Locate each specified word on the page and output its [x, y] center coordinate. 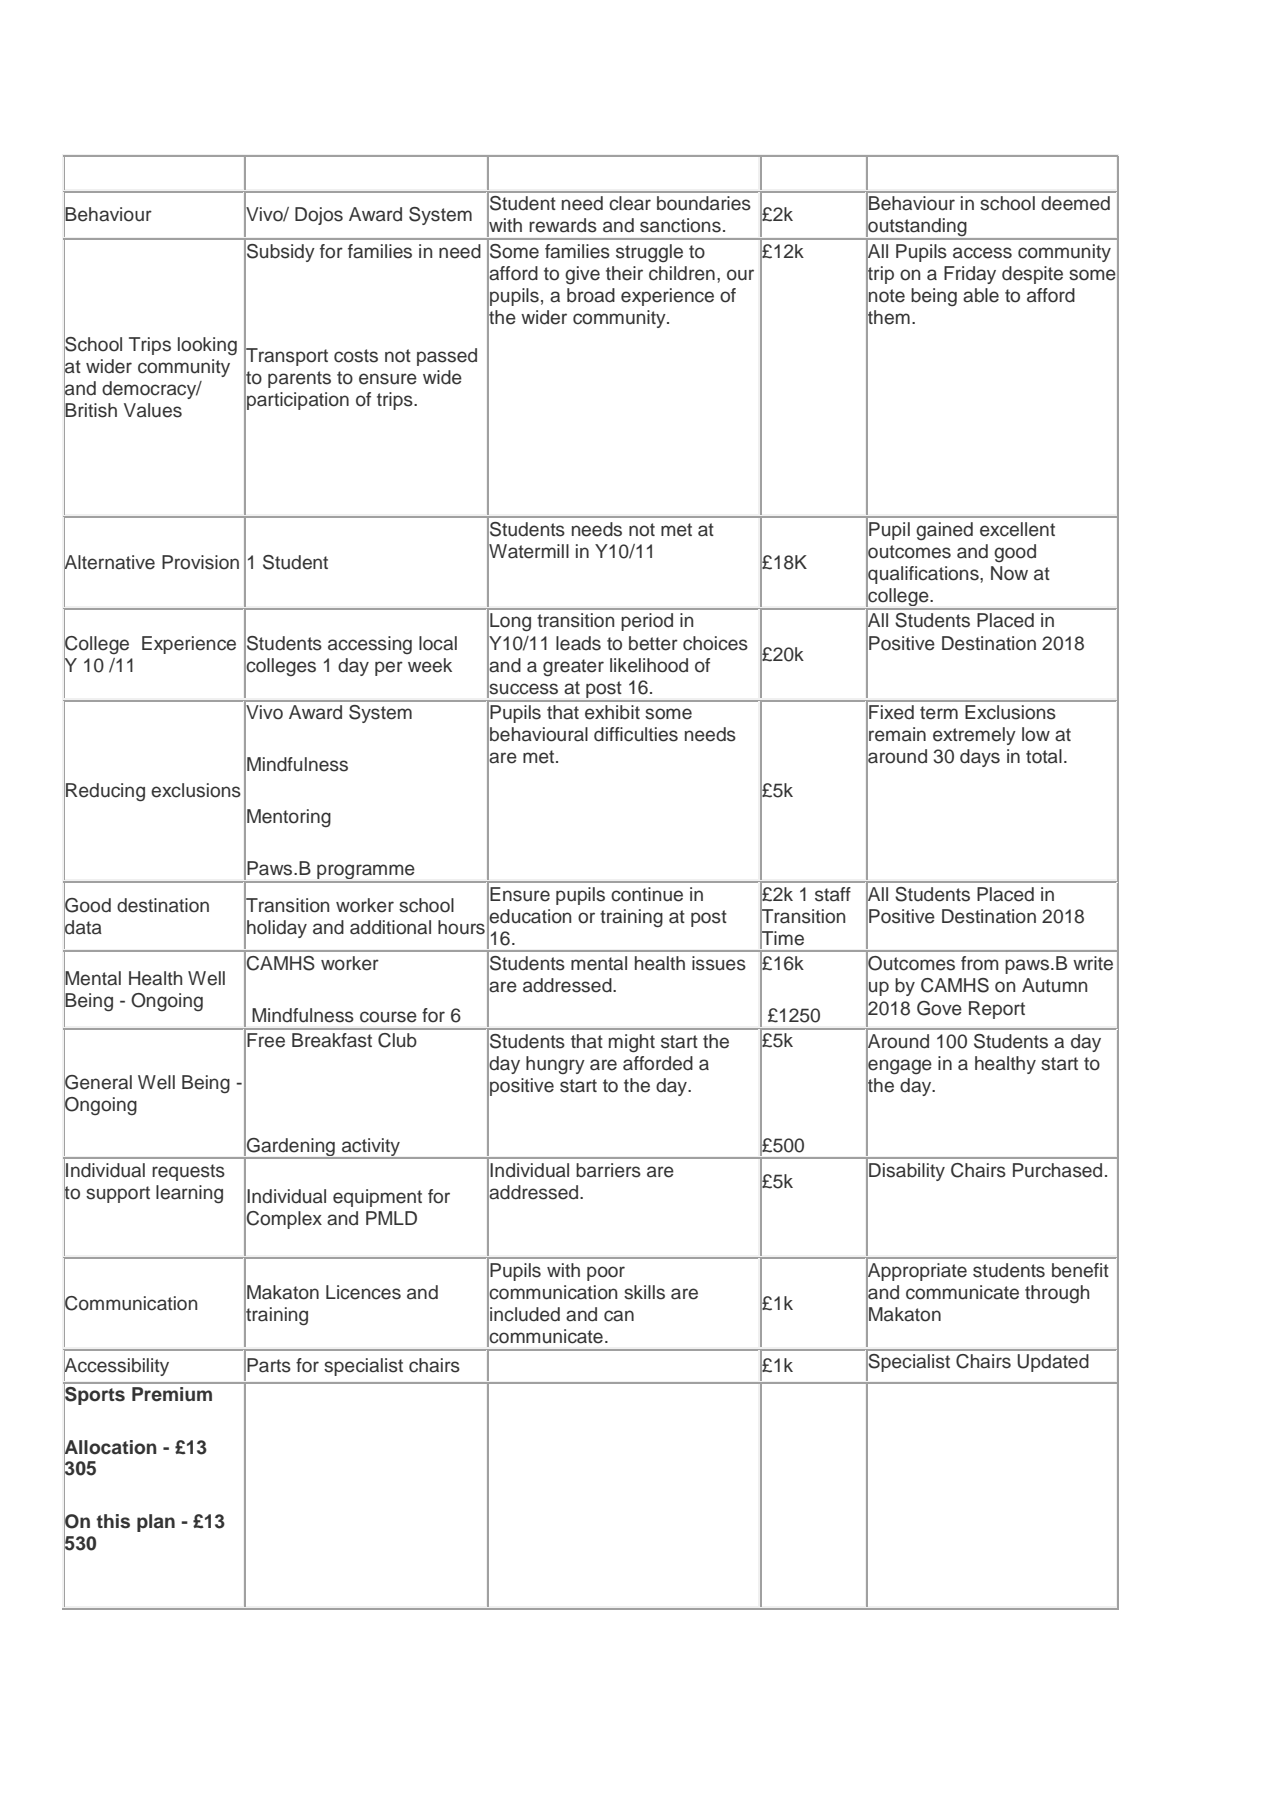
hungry [555, 1065]
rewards [563, 225]
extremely [974, 736]
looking [207, 346]
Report [997, 1010]
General [98, 1082]
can [619, 1316]
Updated [1053, 1363]
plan [156, 1523]
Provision [200, 562]
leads [578, 643]
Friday [970, 275]
